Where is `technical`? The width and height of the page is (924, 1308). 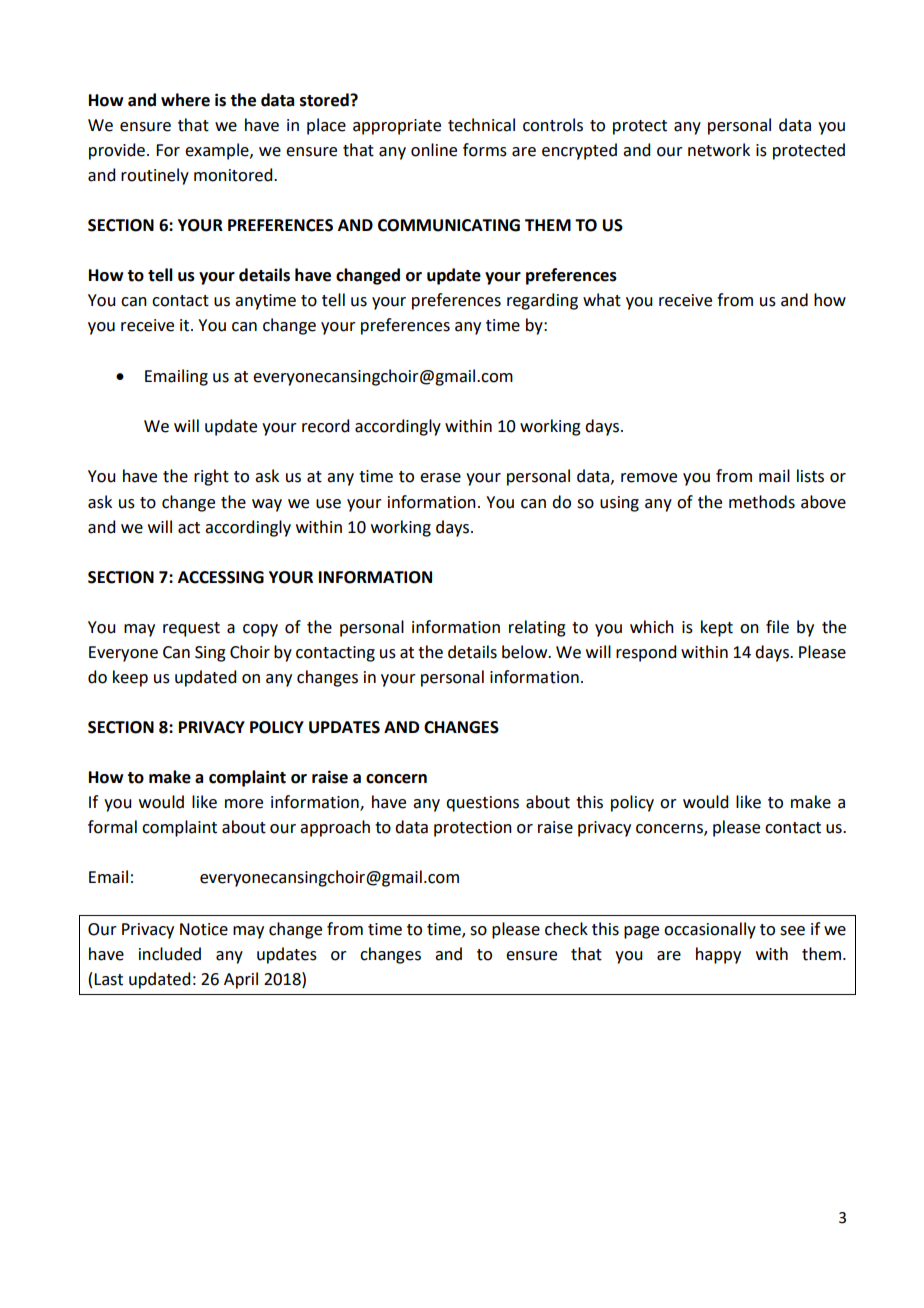 technical is located at coordinates (481, 125).
